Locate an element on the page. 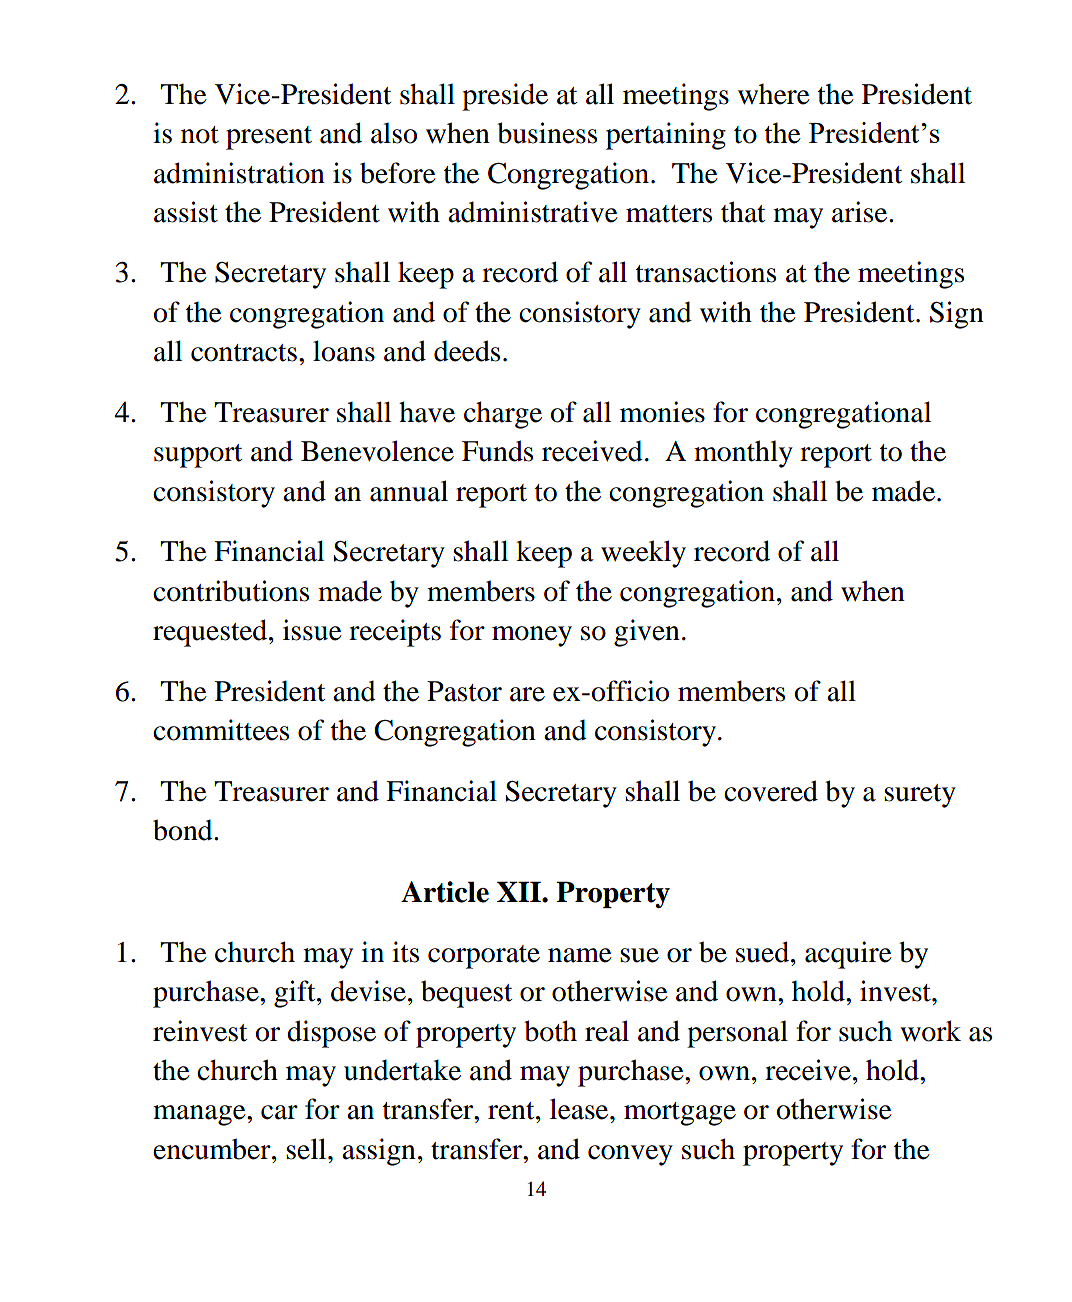 The height and width of the image is (1302, 1072). contracts is located at coordinates (244, 353).
